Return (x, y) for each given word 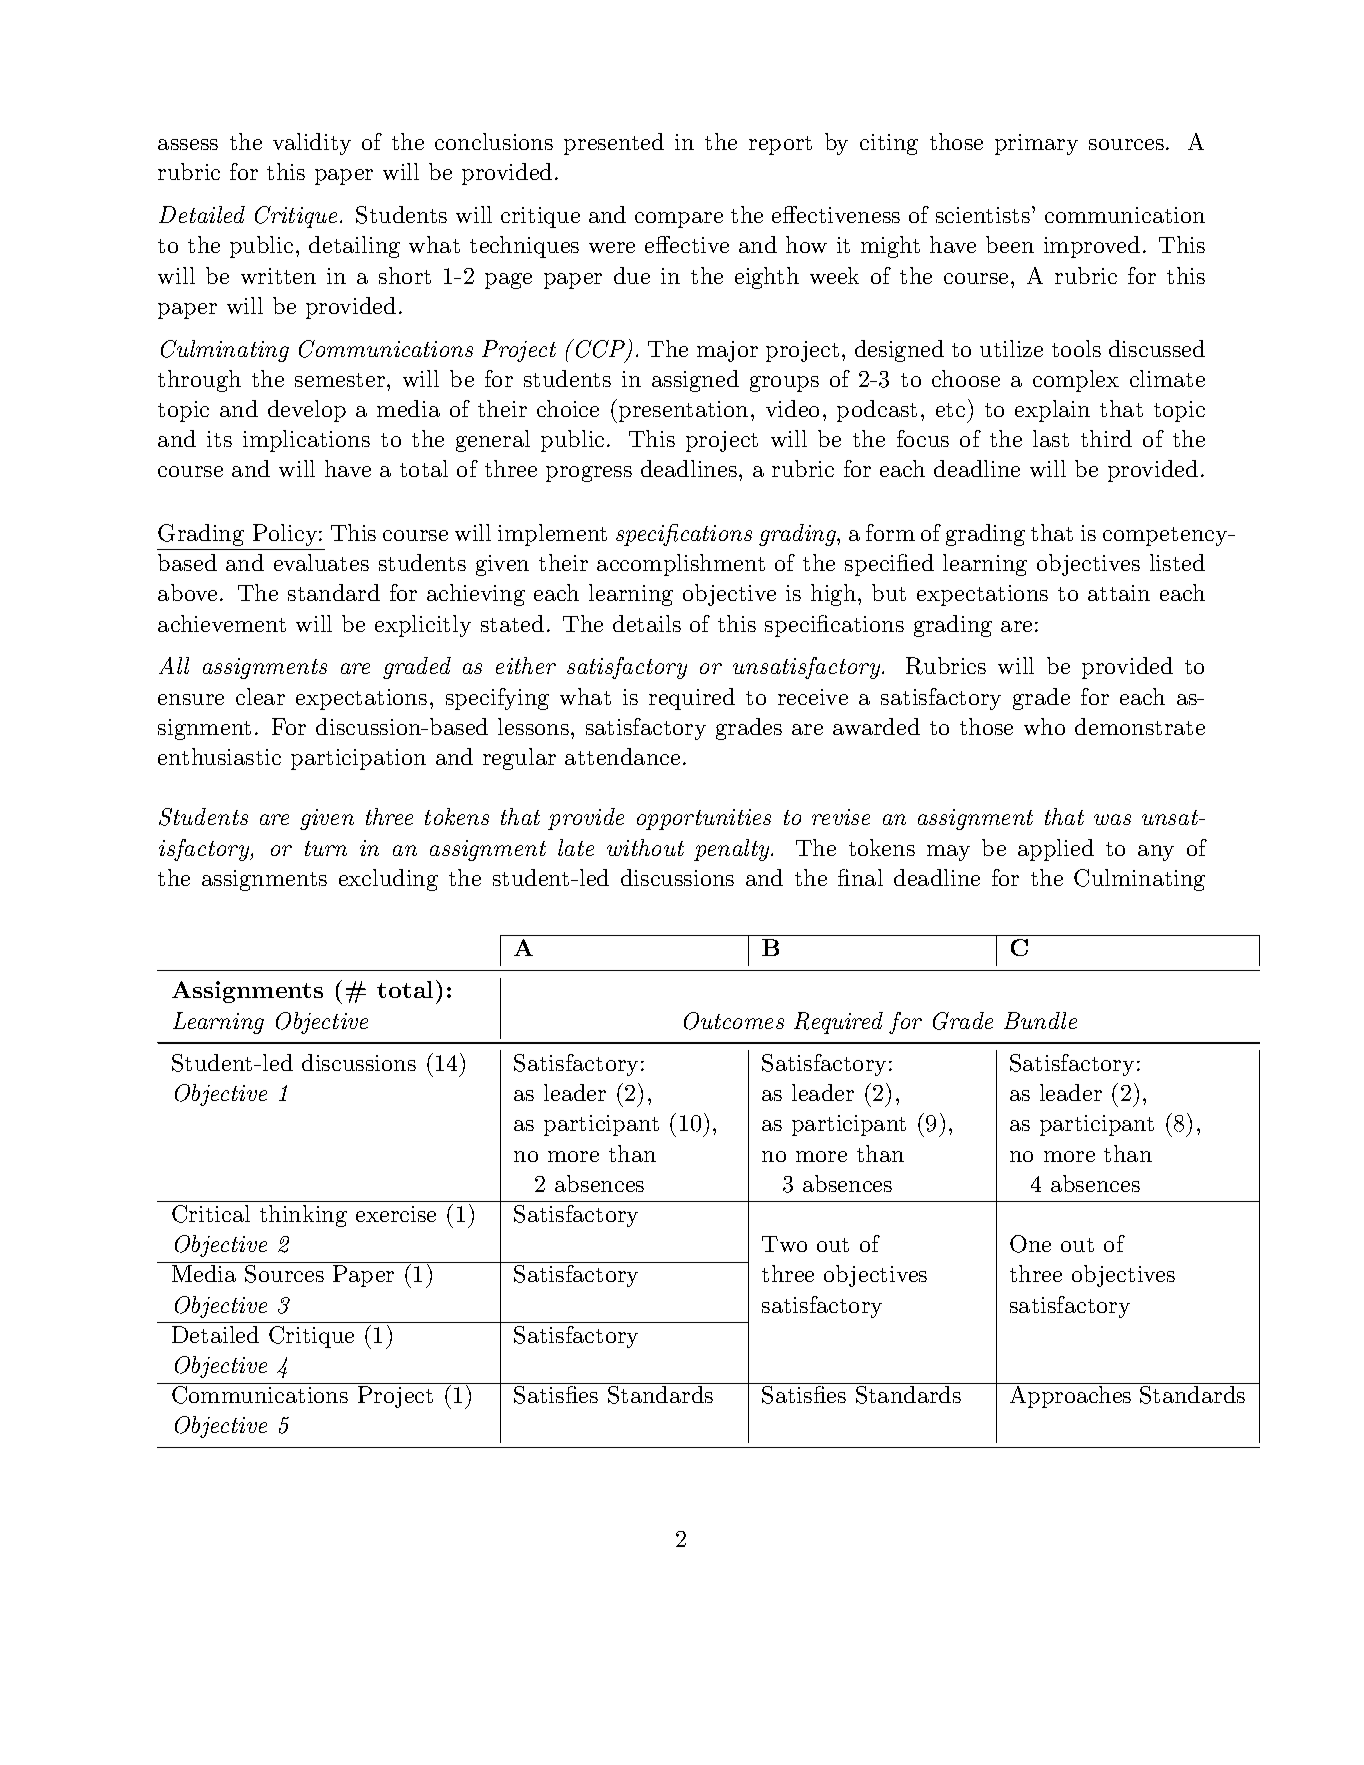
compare (679, 220)
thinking (303, 1216)
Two (784, 1244)
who (1044, 726)
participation (358, 759)
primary (1036, 144)
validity (312, 144)
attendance (622, 756)
